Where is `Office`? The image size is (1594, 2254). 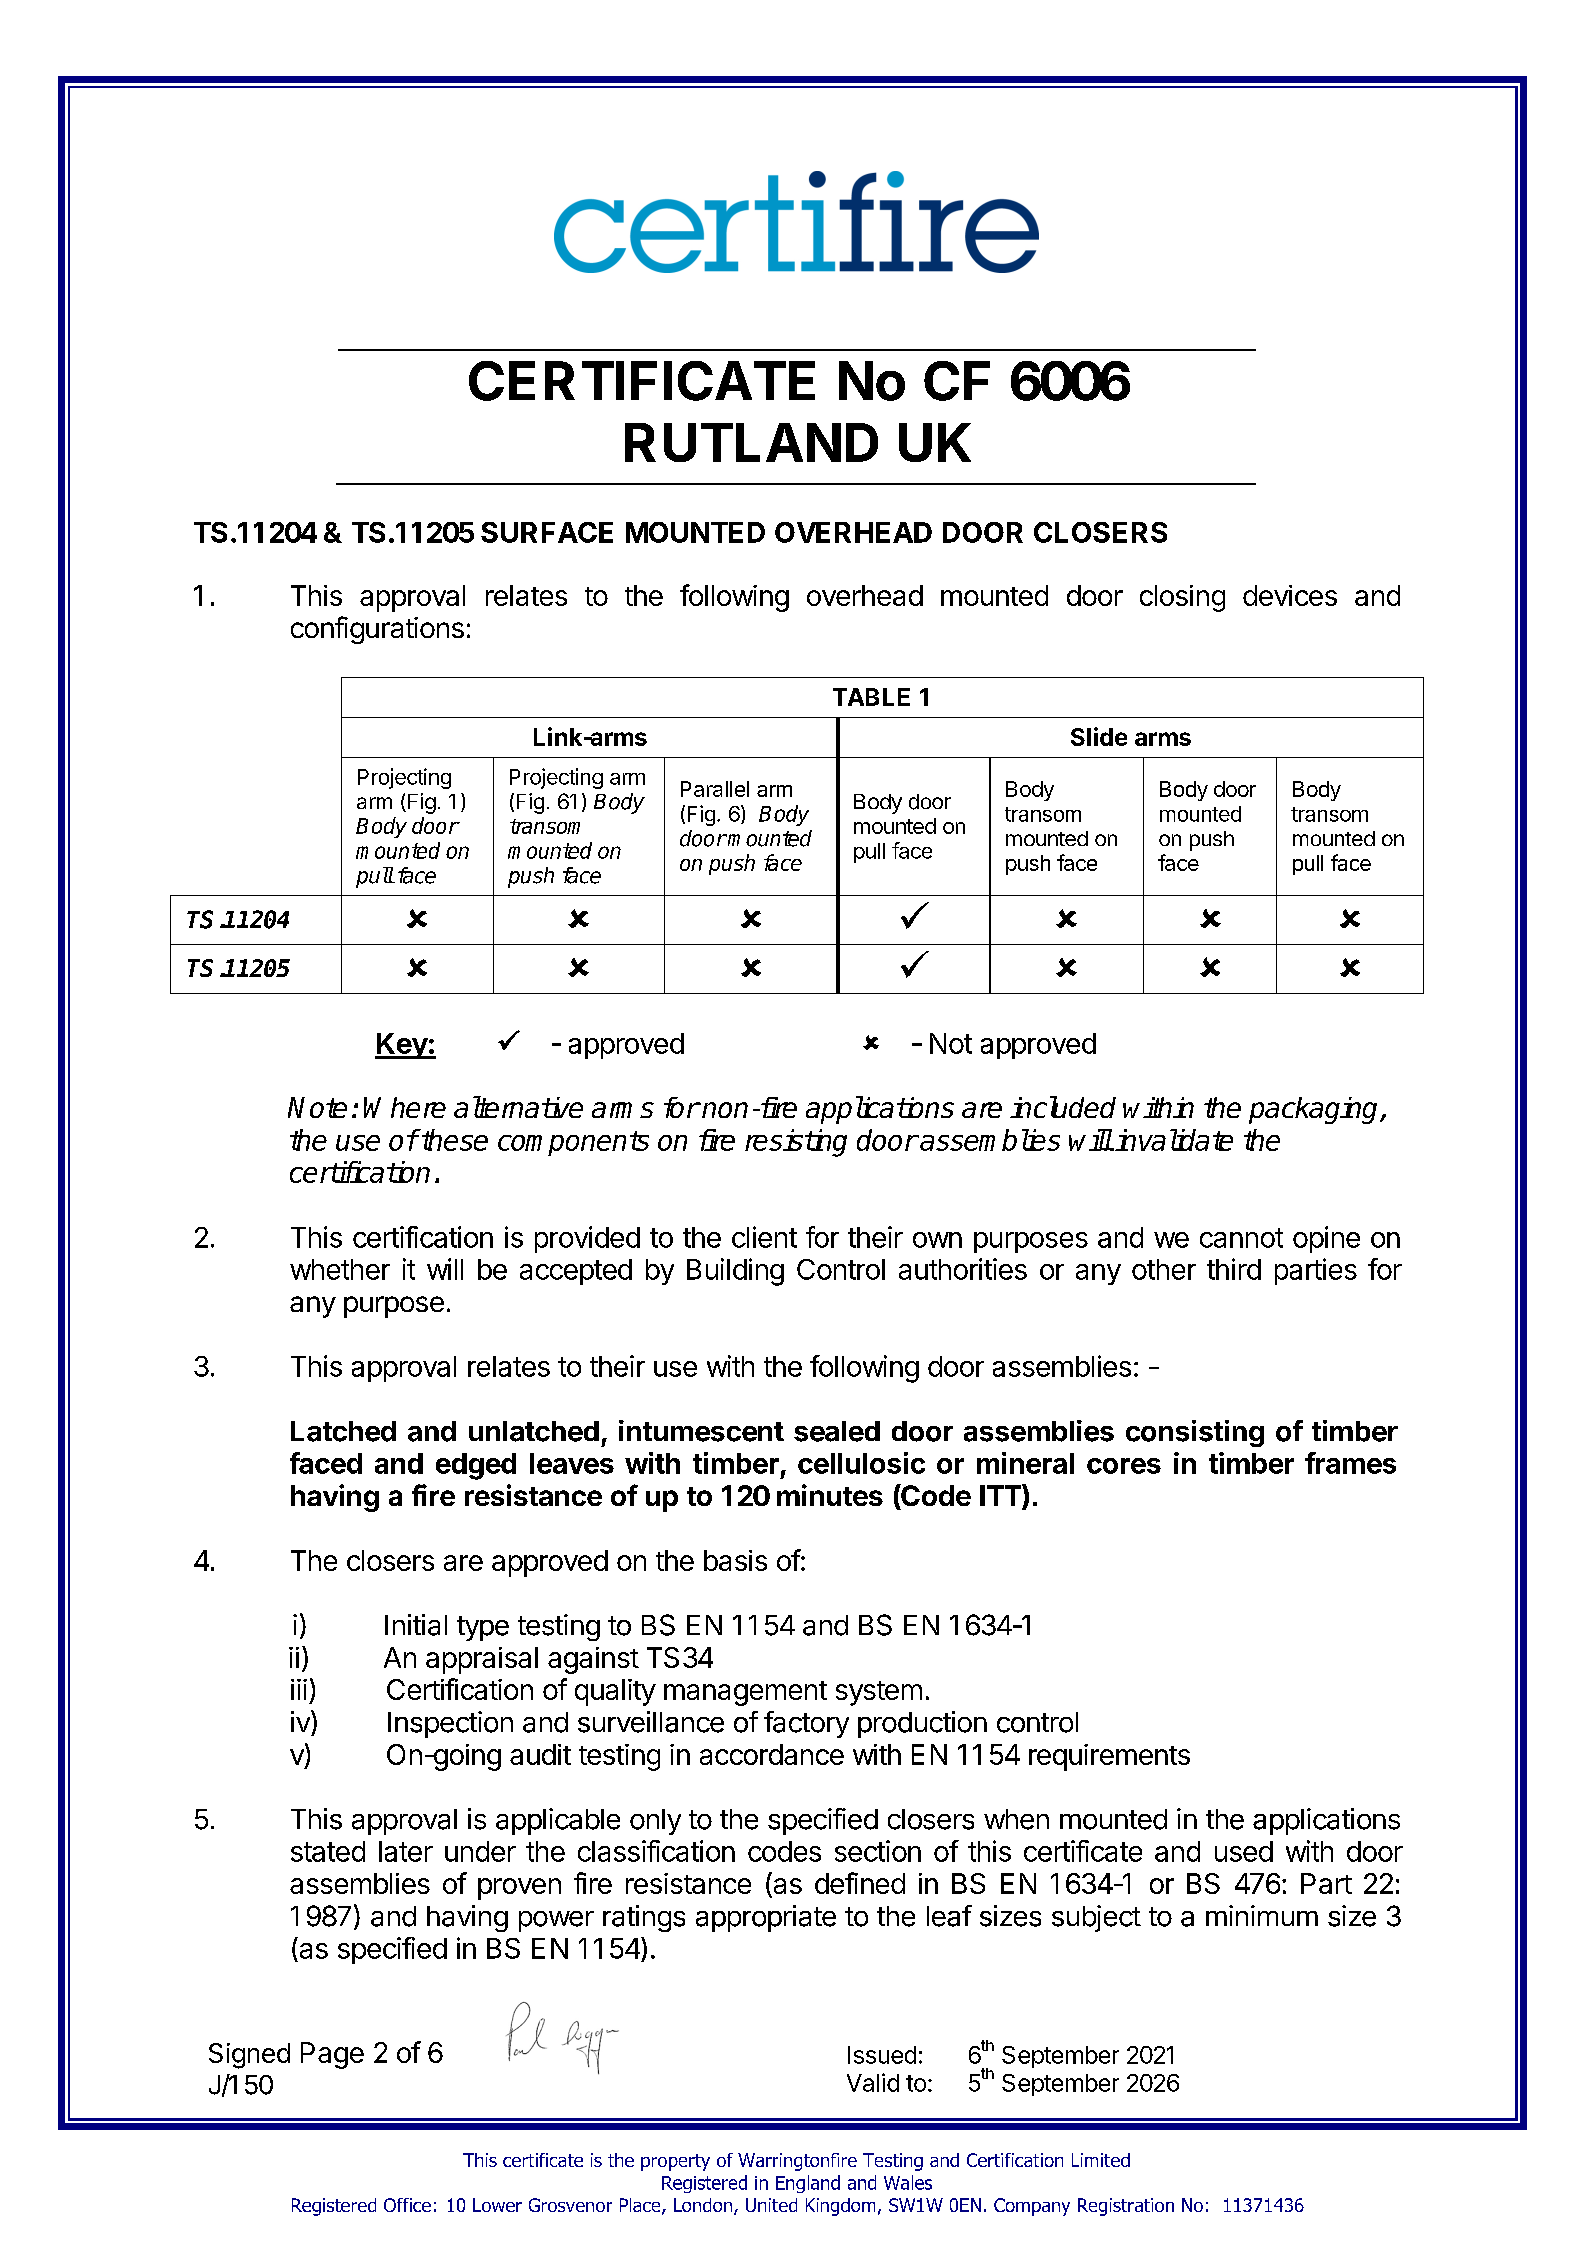 Office is located at coordinates (407, 2205).
